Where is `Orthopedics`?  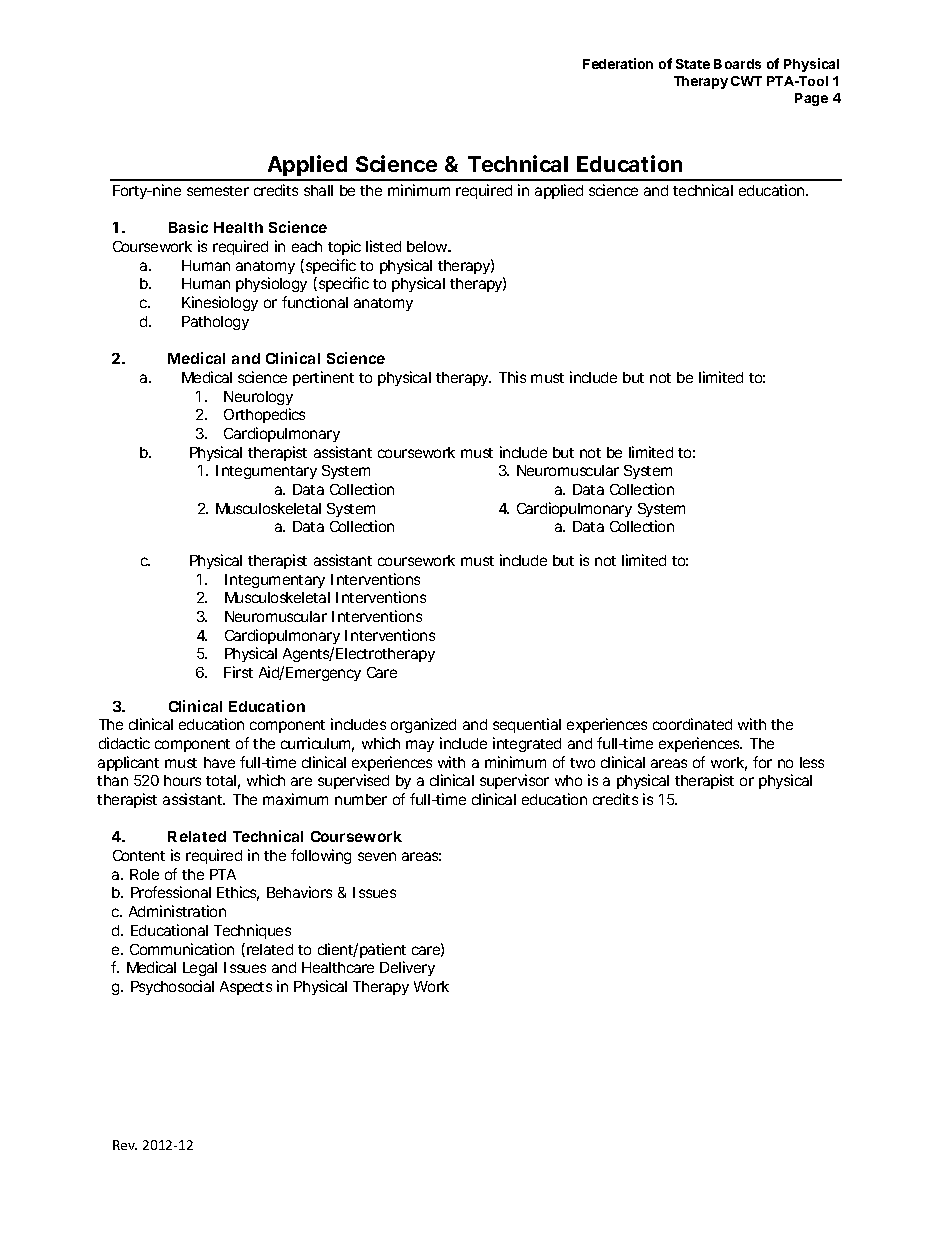 Orthopedics is located at coordinates (264, 415).
